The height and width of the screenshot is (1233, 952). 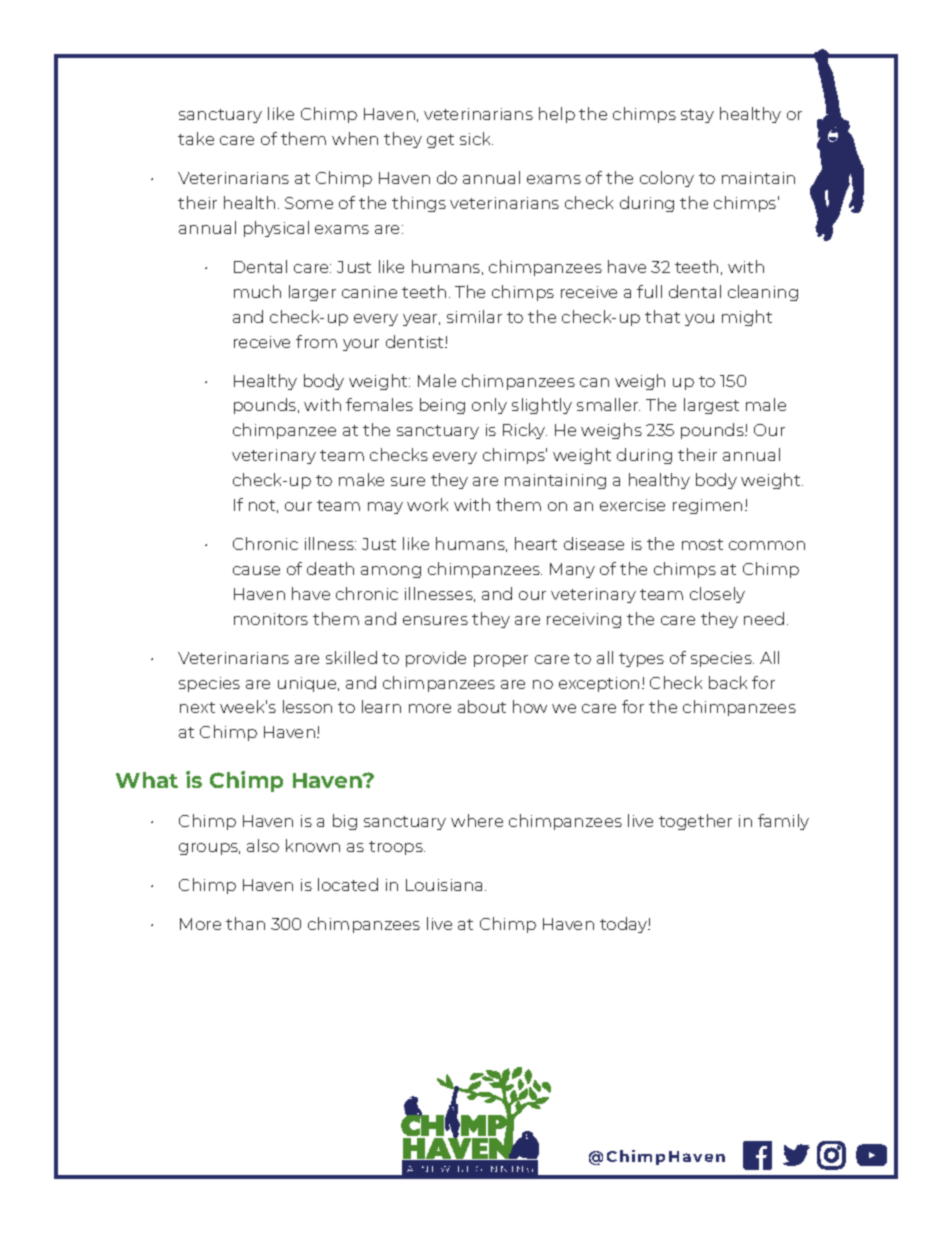 I want to click on much, so click(x=257, y=291).
